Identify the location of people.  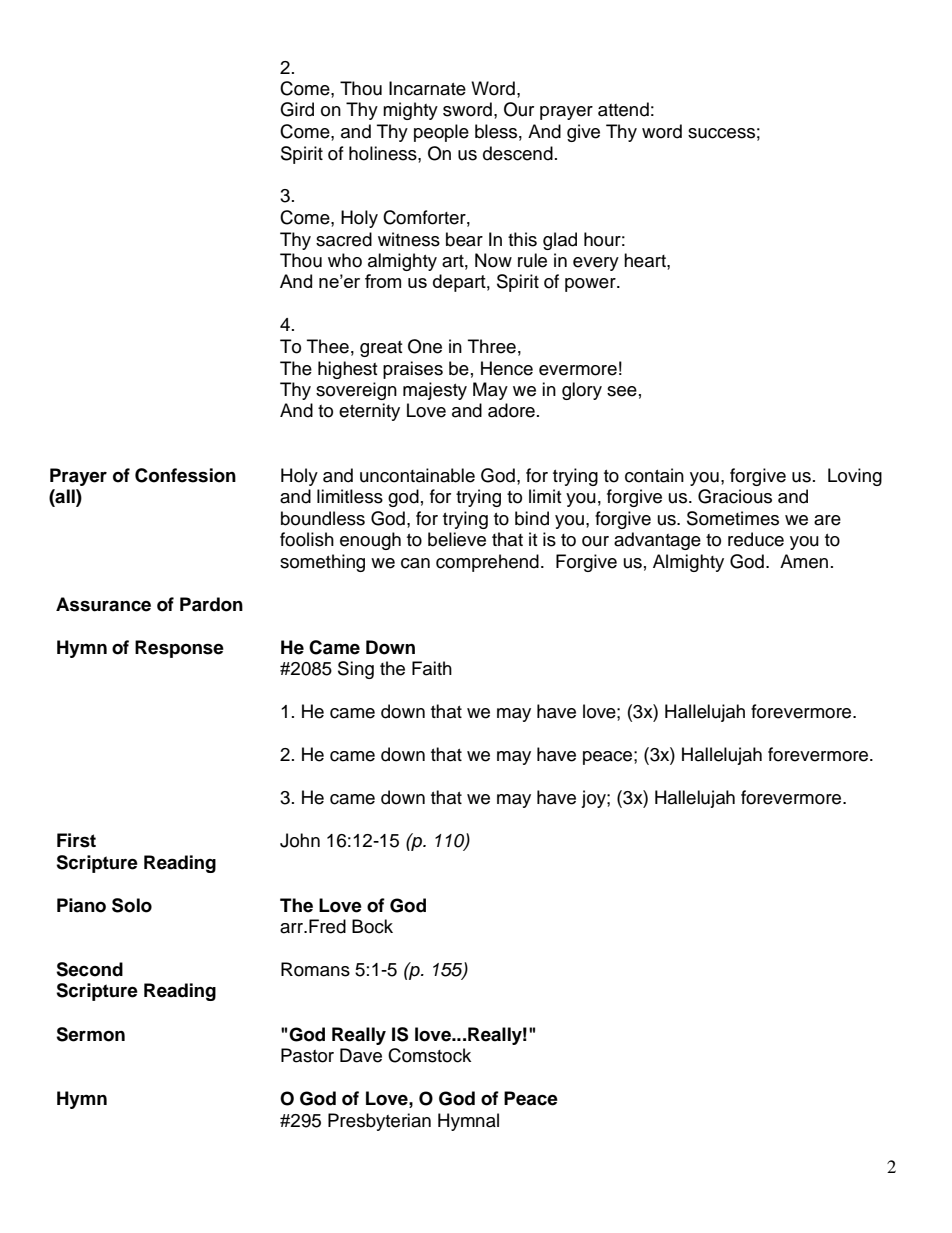
(441, 133).
